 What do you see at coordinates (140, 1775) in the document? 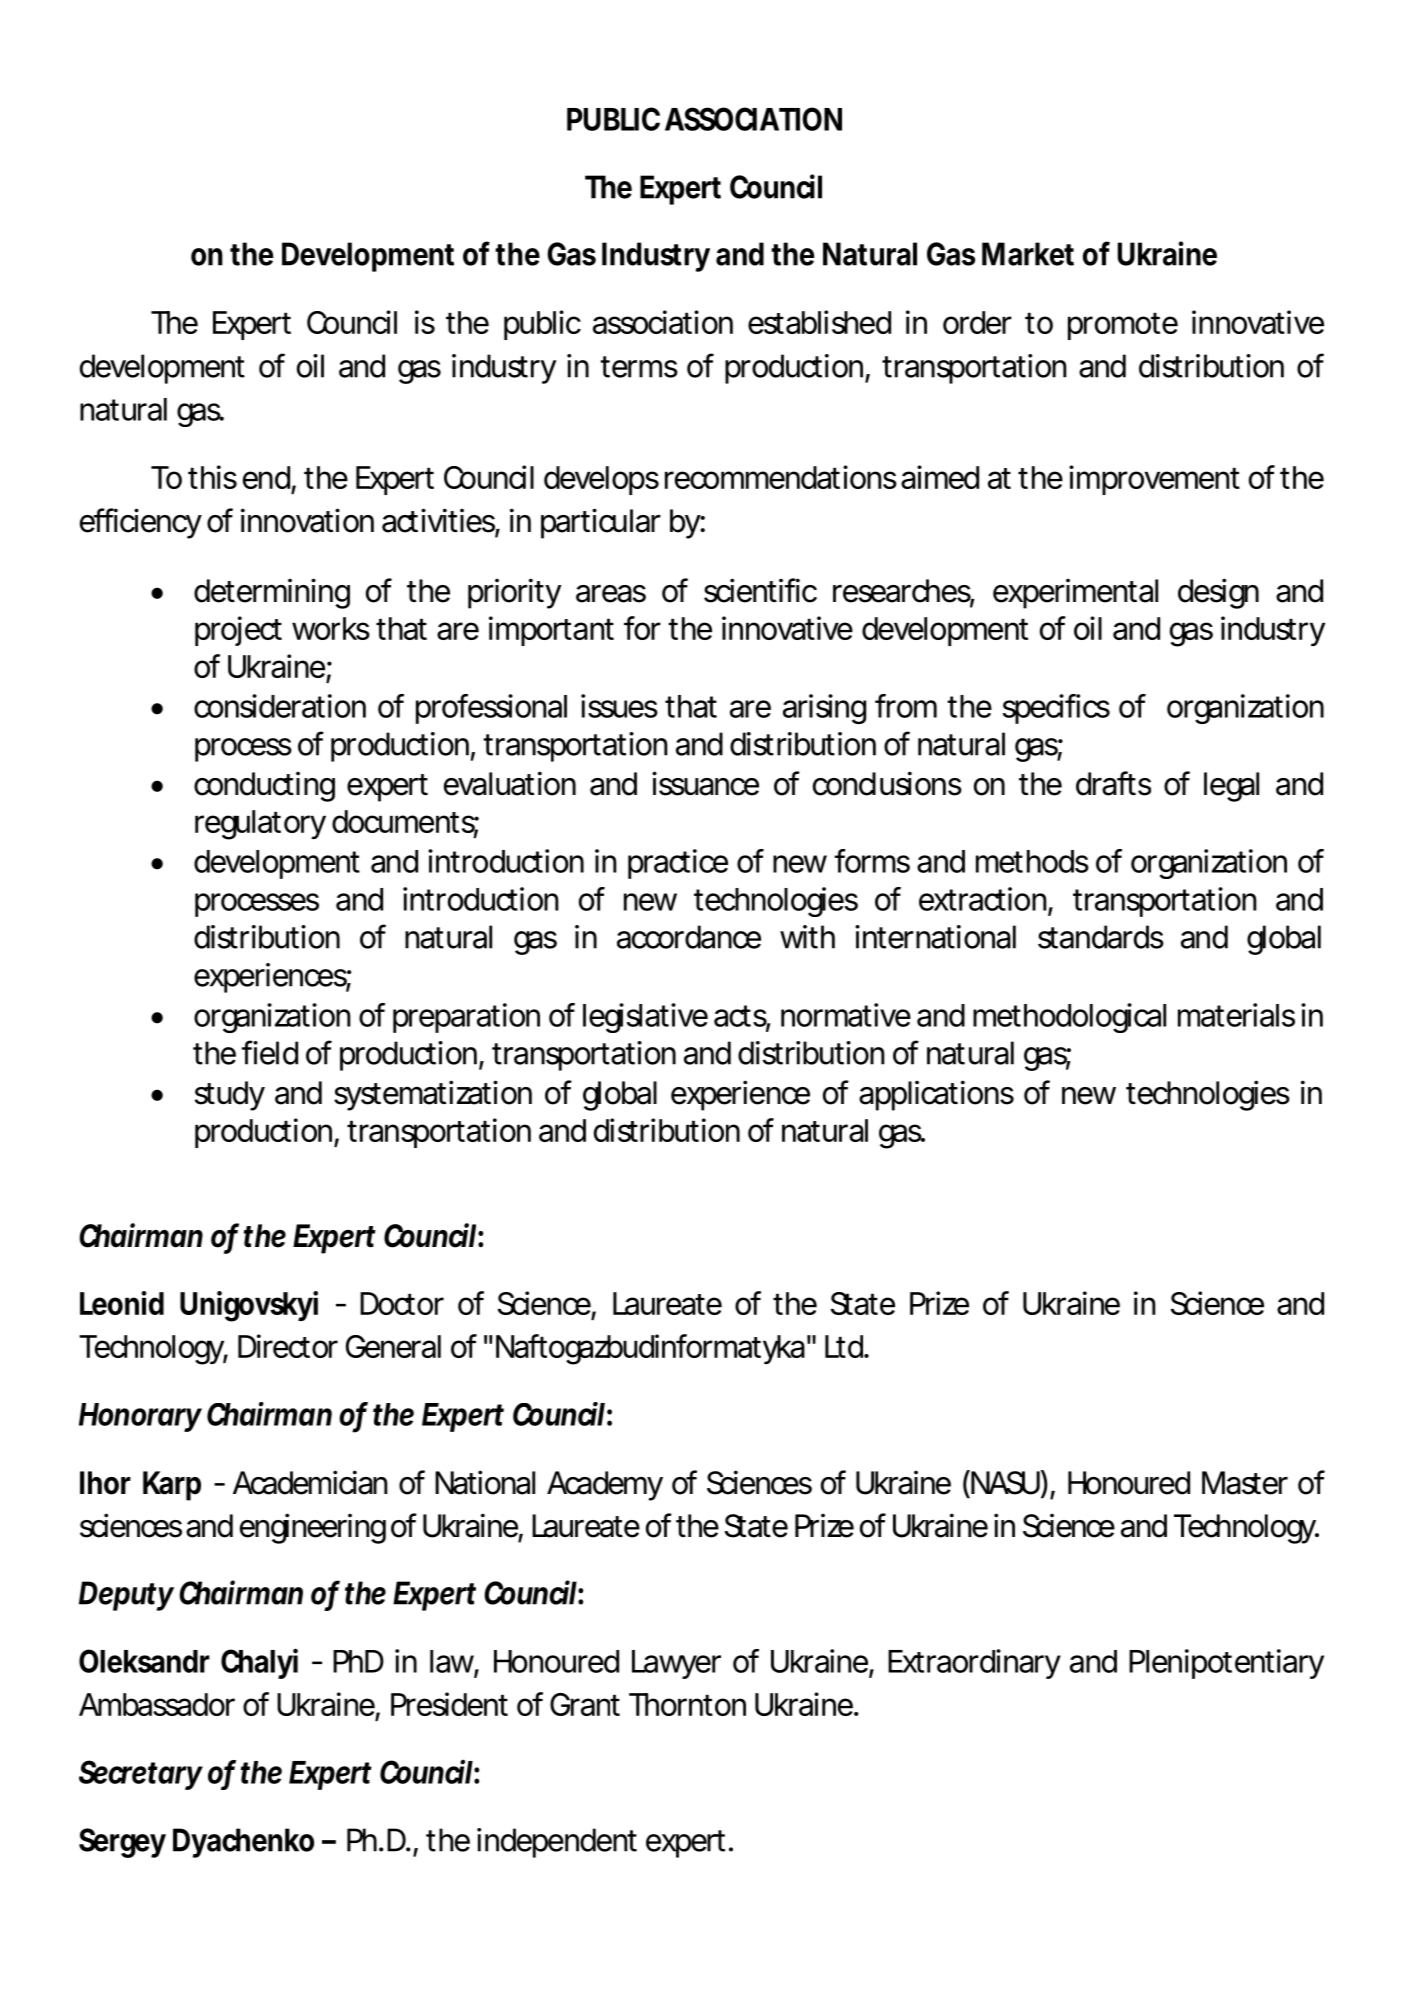
I see `Secretary` at bounding box center [140, 1775].
